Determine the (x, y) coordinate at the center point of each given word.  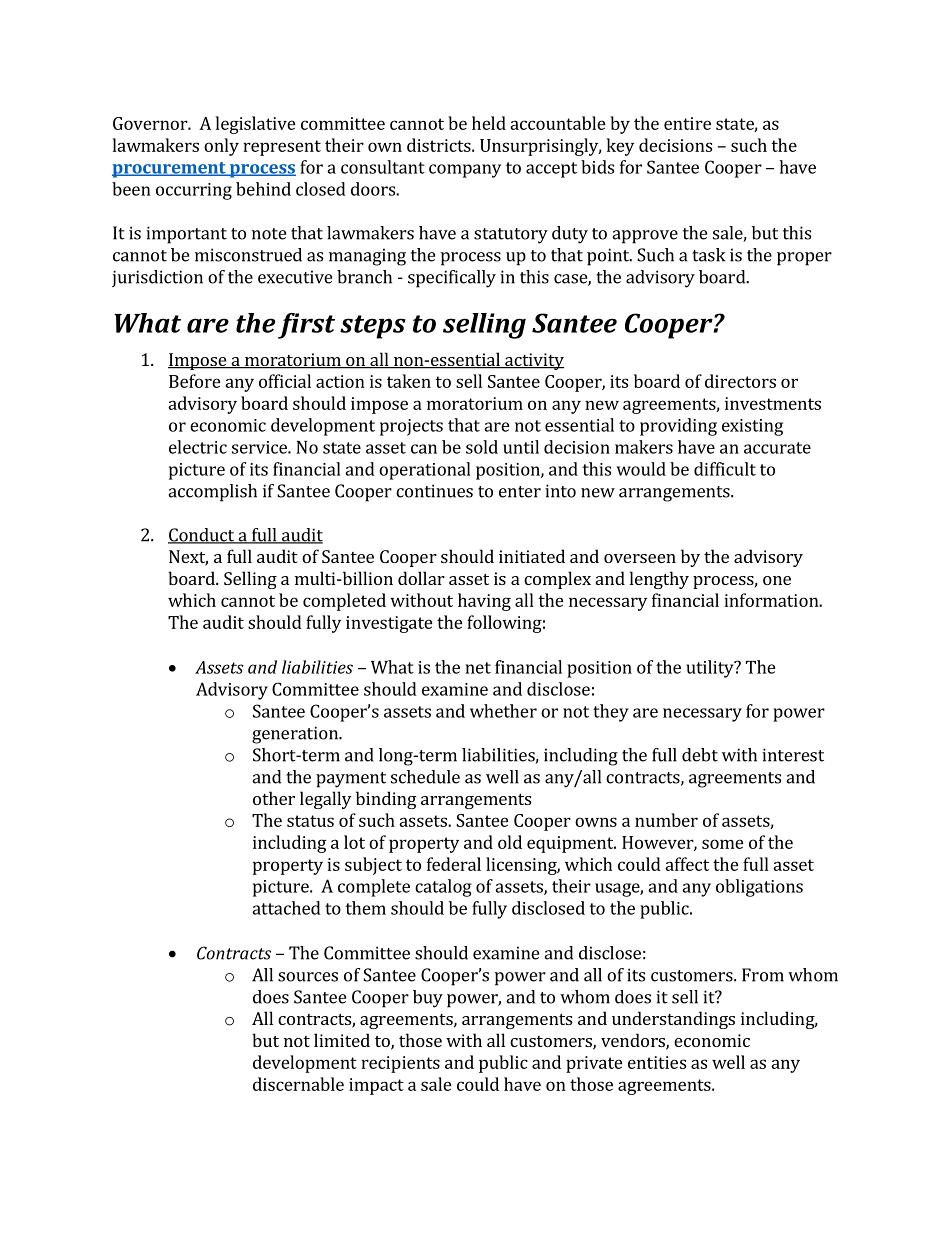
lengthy (659, 580)
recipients (400, 1064)
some (723, 844)
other (274, 798)
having (484, 602)
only (221, 147)
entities (657, 1062)
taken (409, 381)
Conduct (202, 536)
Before (195, 381)
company (465, 171)
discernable (298, 1084)
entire (687, 123)
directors (740, 381)
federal (454, 864)
